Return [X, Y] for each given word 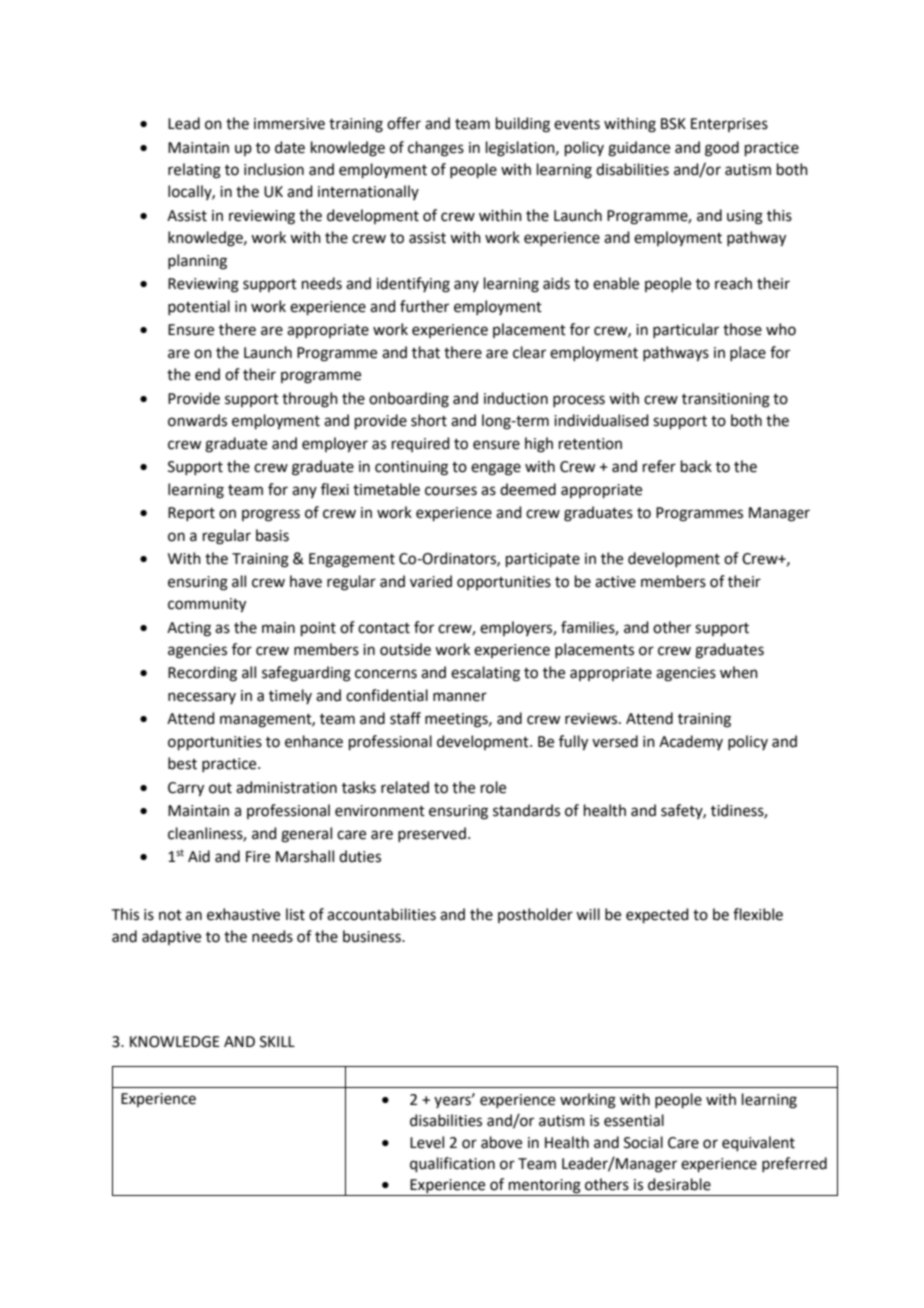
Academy [691, 742]
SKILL [277, 1042]
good [722, 149]
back [696, 466]
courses [451, 491]
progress [271, 515]
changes [436, 149]
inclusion [274, 169]
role [493, 787]
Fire [258, 857]
